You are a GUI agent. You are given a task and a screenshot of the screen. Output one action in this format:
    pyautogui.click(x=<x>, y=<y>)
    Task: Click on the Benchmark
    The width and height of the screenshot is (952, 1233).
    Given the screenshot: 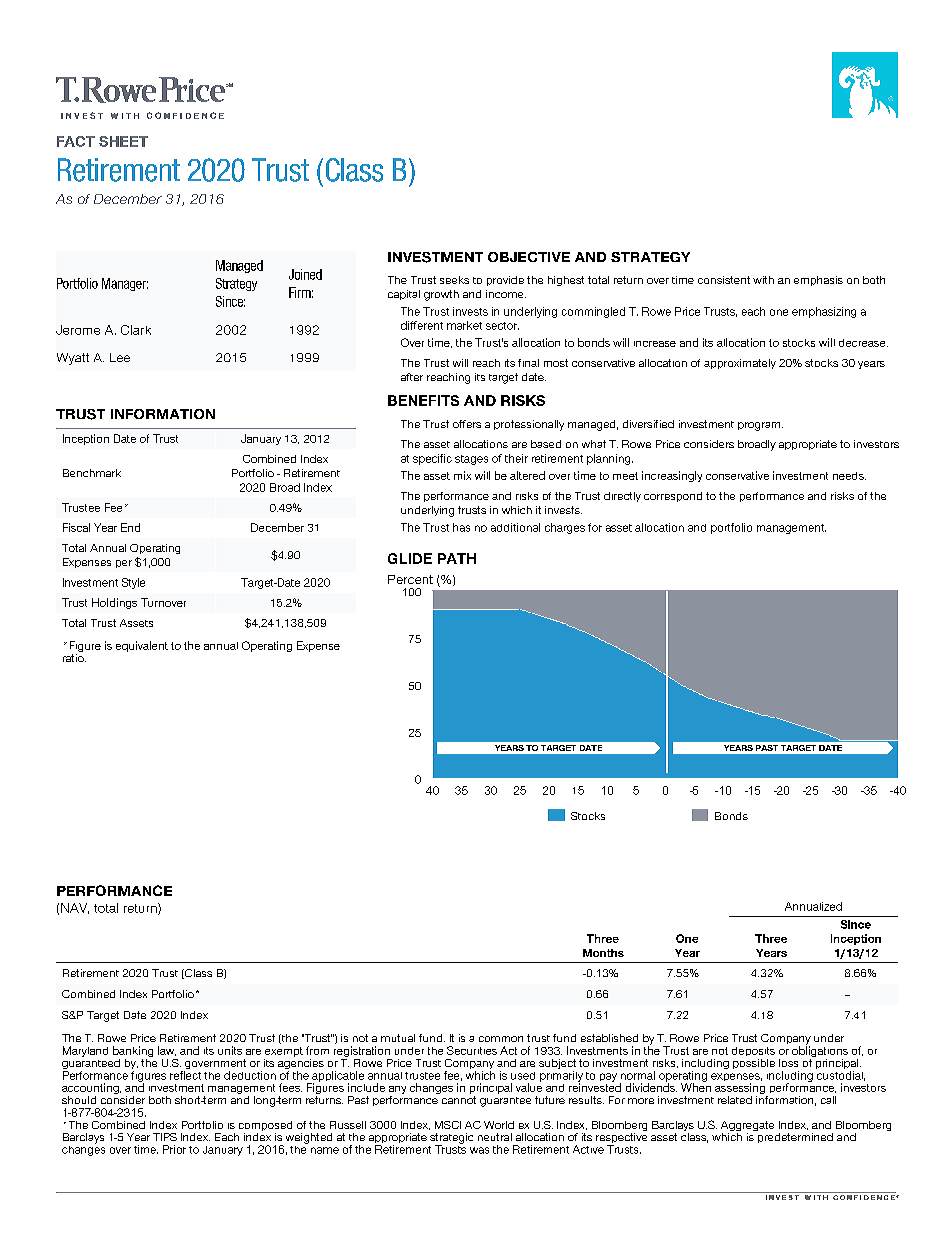 What is the action you would take?
    pyautogui.click(x=92, y=473)
